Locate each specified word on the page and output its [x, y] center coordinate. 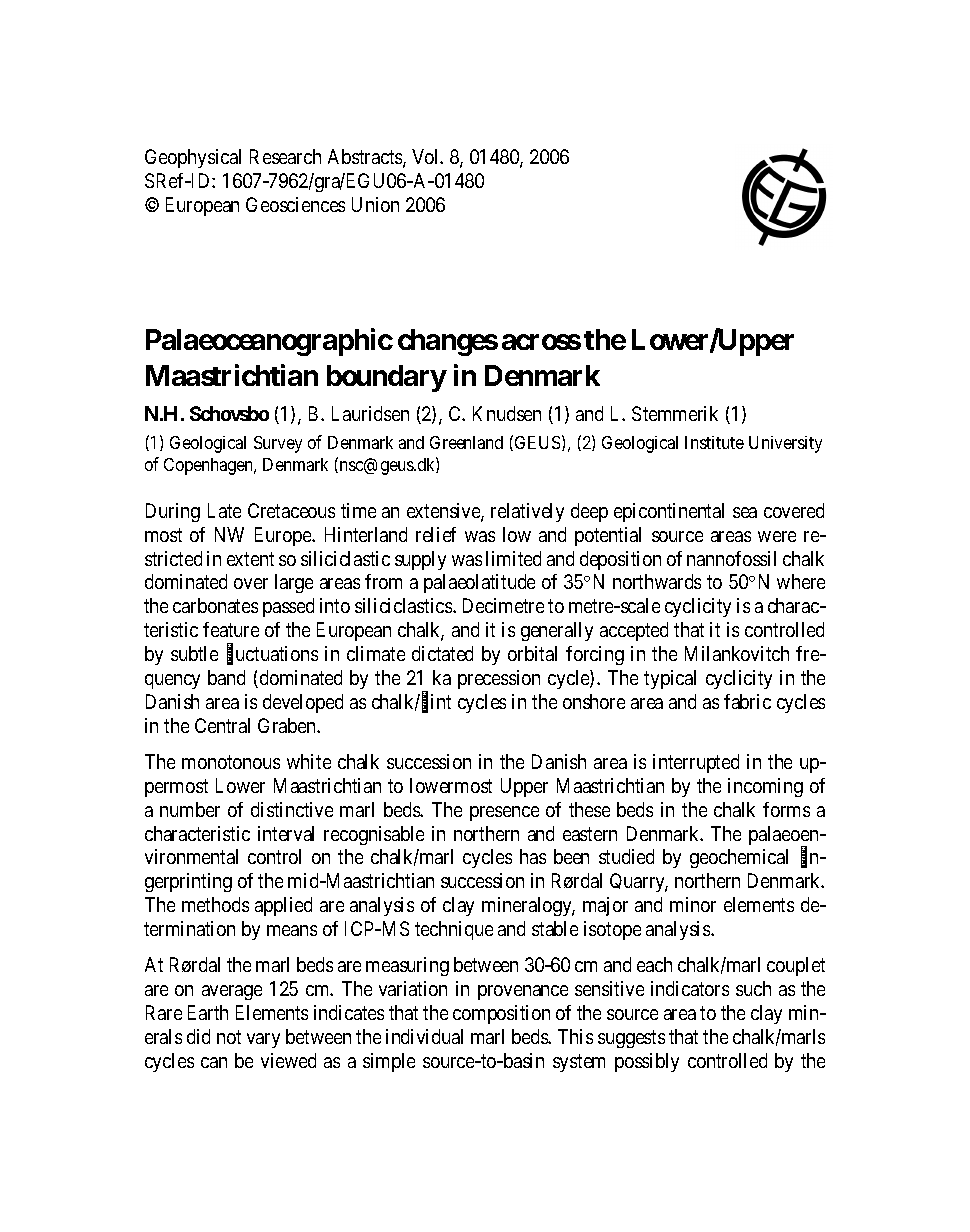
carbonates [215, 605]
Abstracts [366, 158]
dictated [442, 653]
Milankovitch [737, 653]
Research [285, 156]
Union [375, 204]
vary [263, 1040]
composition [501, 1014]
